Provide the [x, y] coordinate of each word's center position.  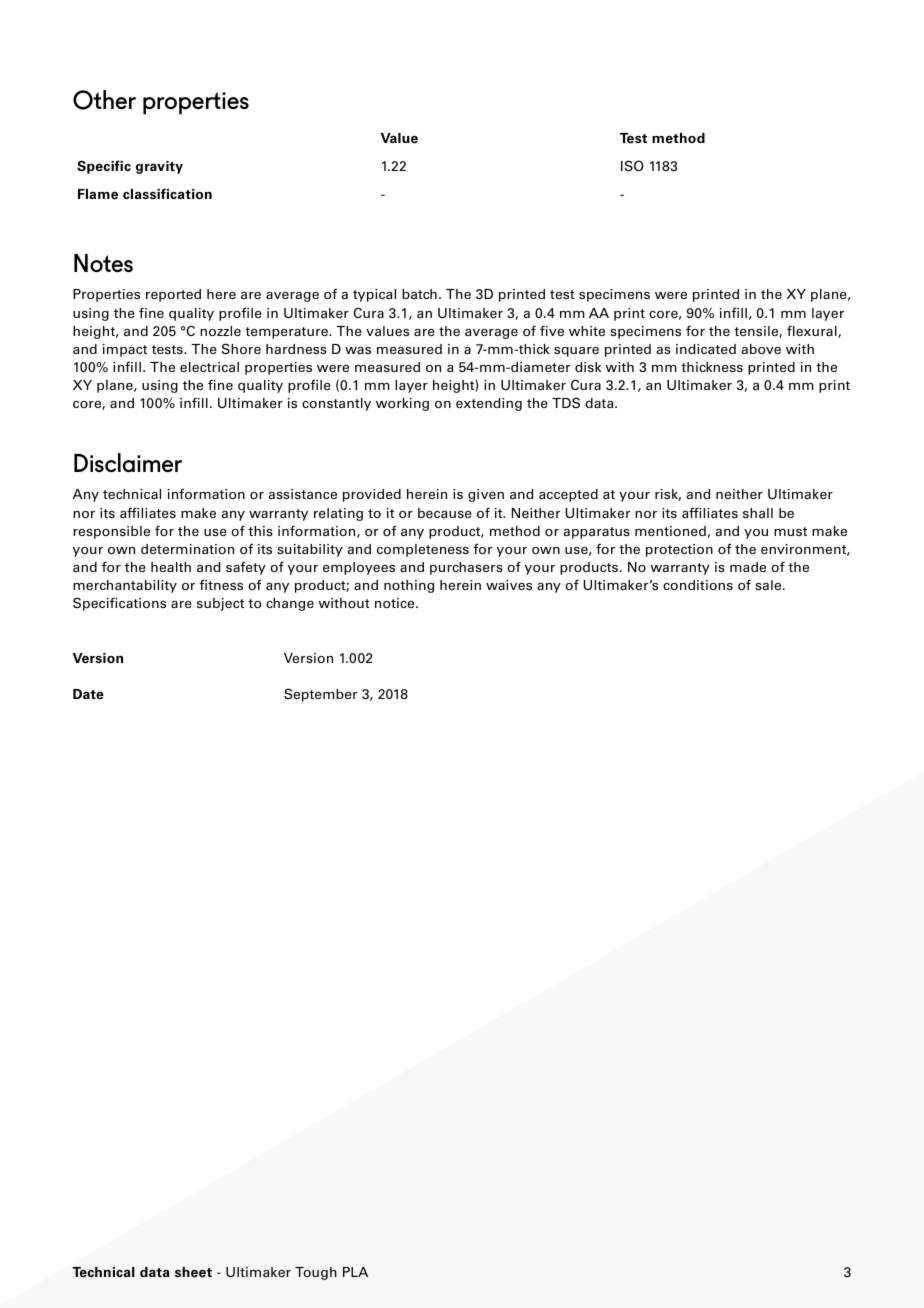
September [320, 695]
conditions [698, 585]
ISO [632, 166]
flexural [813, 331]
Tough [316, 1273]
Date [88, 694]
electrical [209, 367]
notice [396, 603]
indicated [706, 349]
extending [489, 404]
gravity [159, 167]
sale [769, 585]
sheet [193, 1272]
